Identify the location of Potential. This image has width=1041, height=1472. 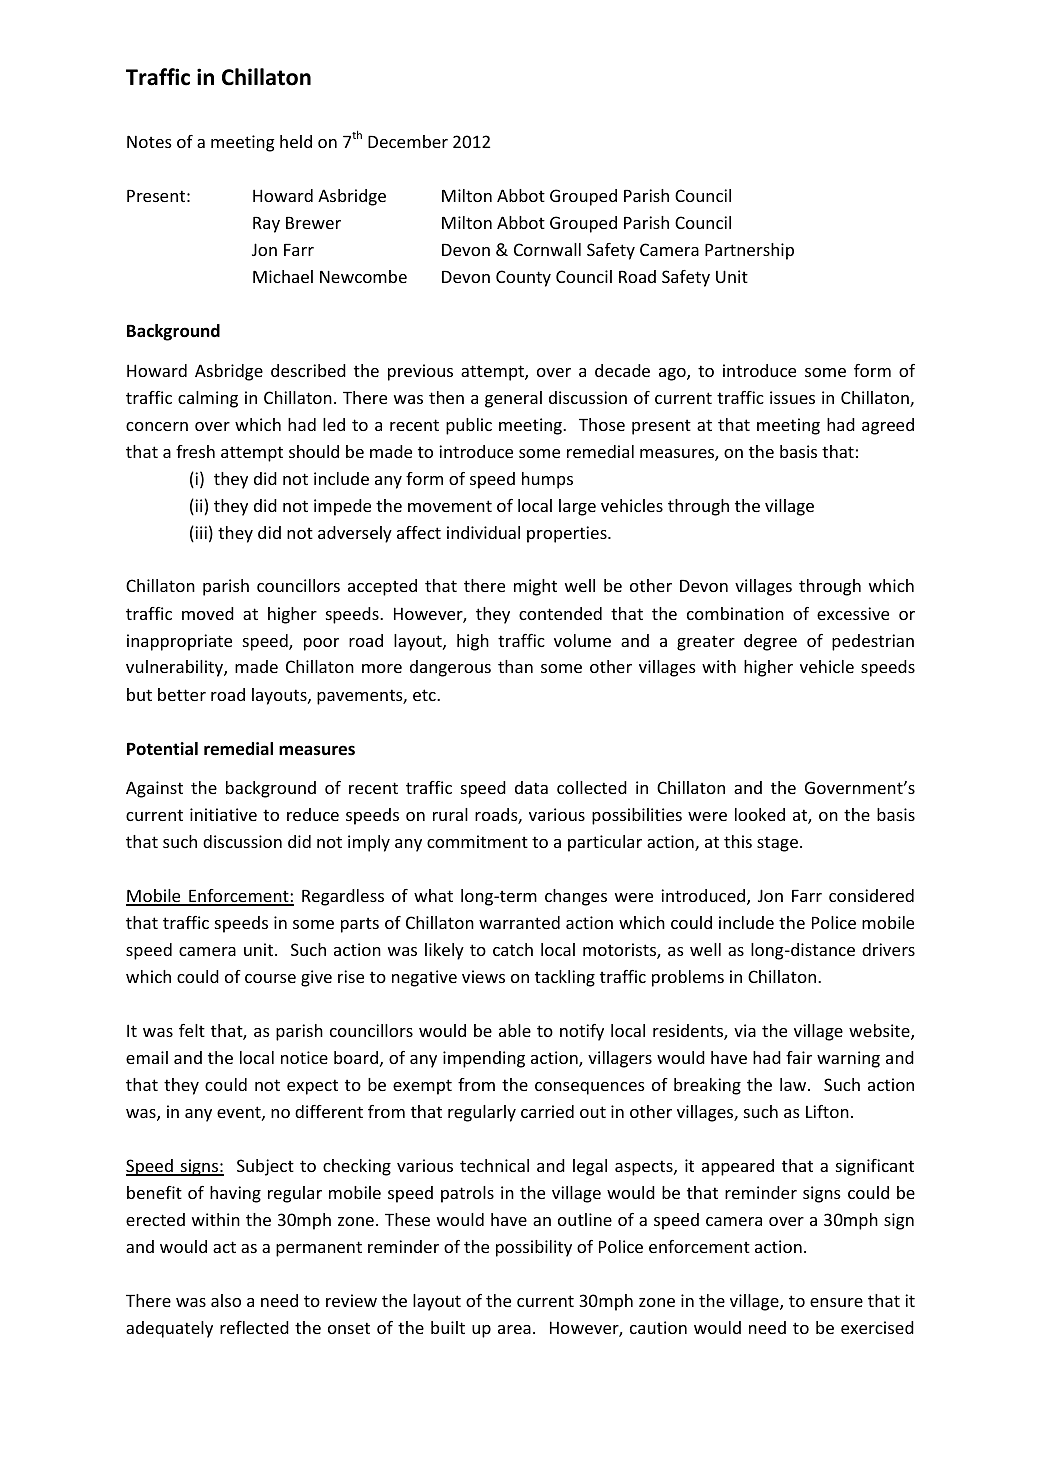
(162, 749).
